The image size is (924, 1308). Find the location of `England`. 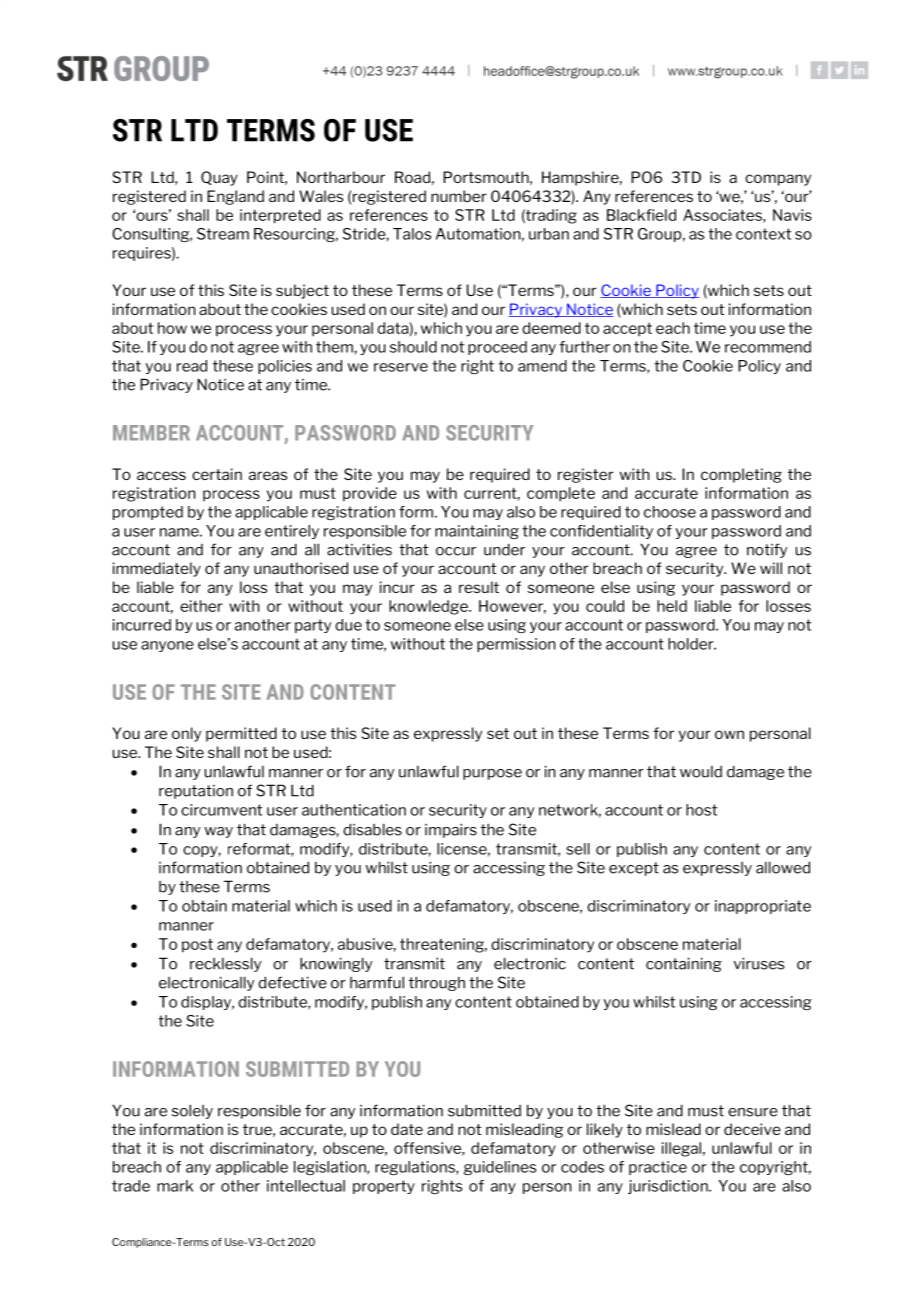

England is located at coordinates (235, 197).
